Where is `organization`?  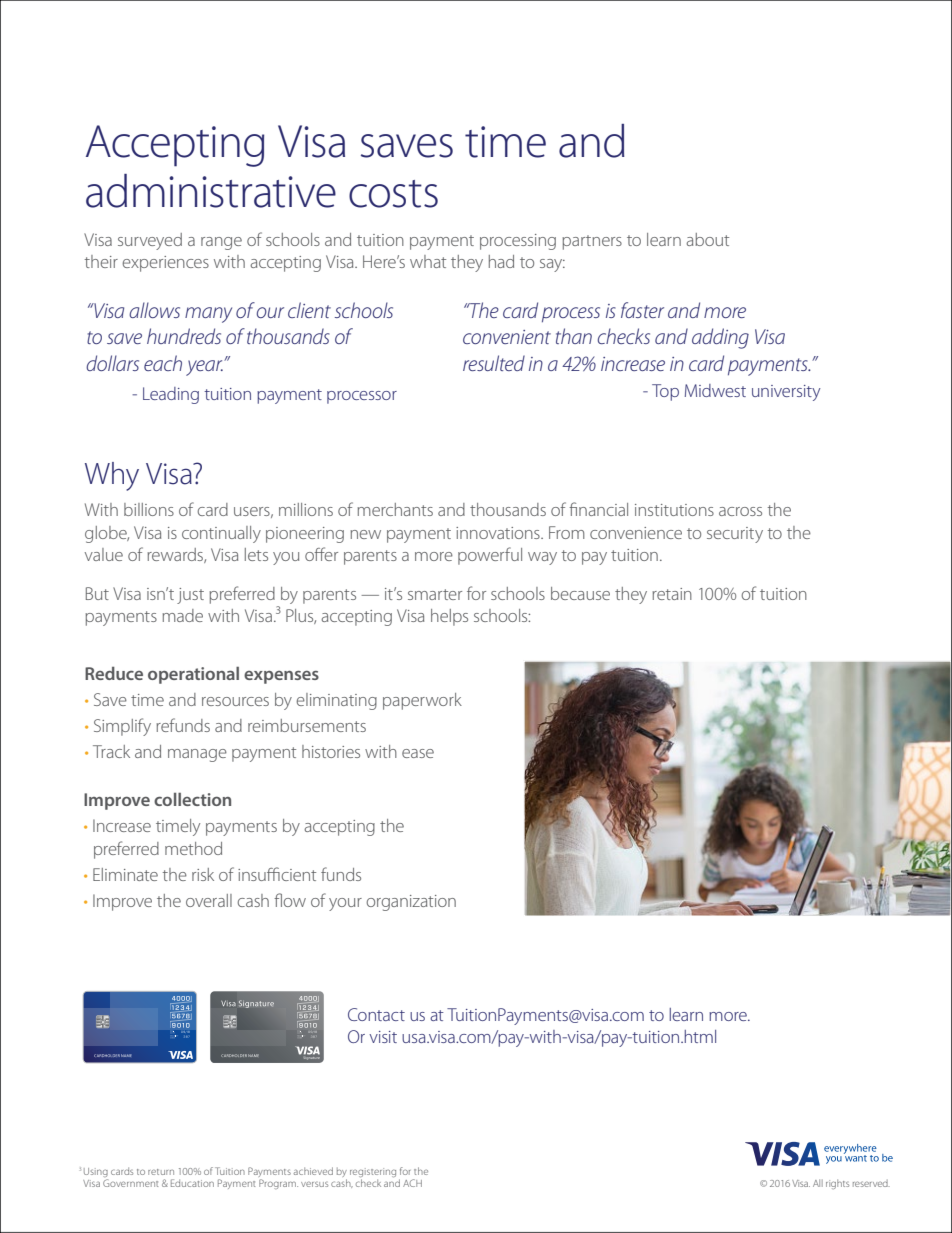 organization is located at coordinates (411, 903).
